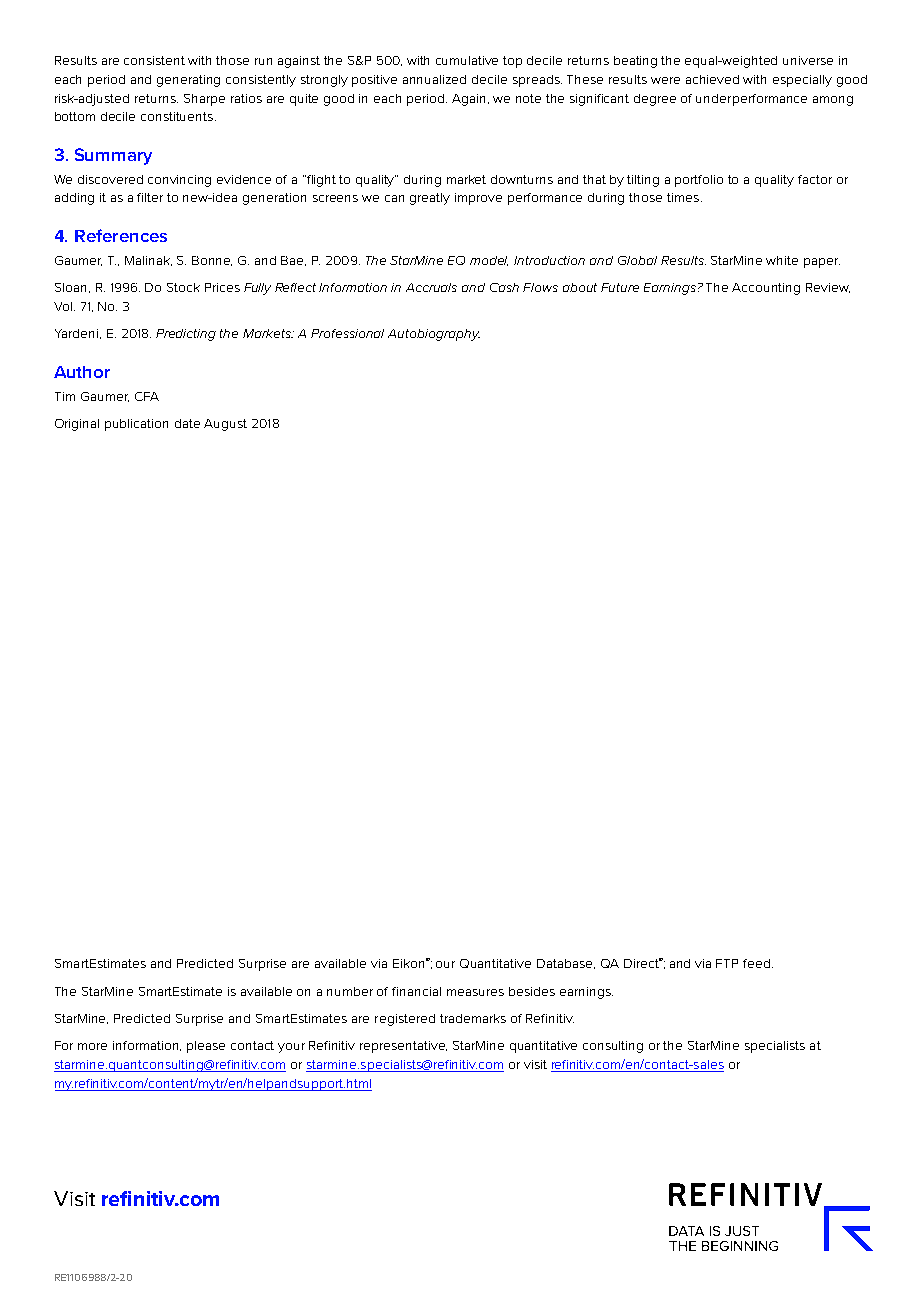 This screenshot has width=924, height=1308. I want to click on trademarks, so click(473, 1018).
